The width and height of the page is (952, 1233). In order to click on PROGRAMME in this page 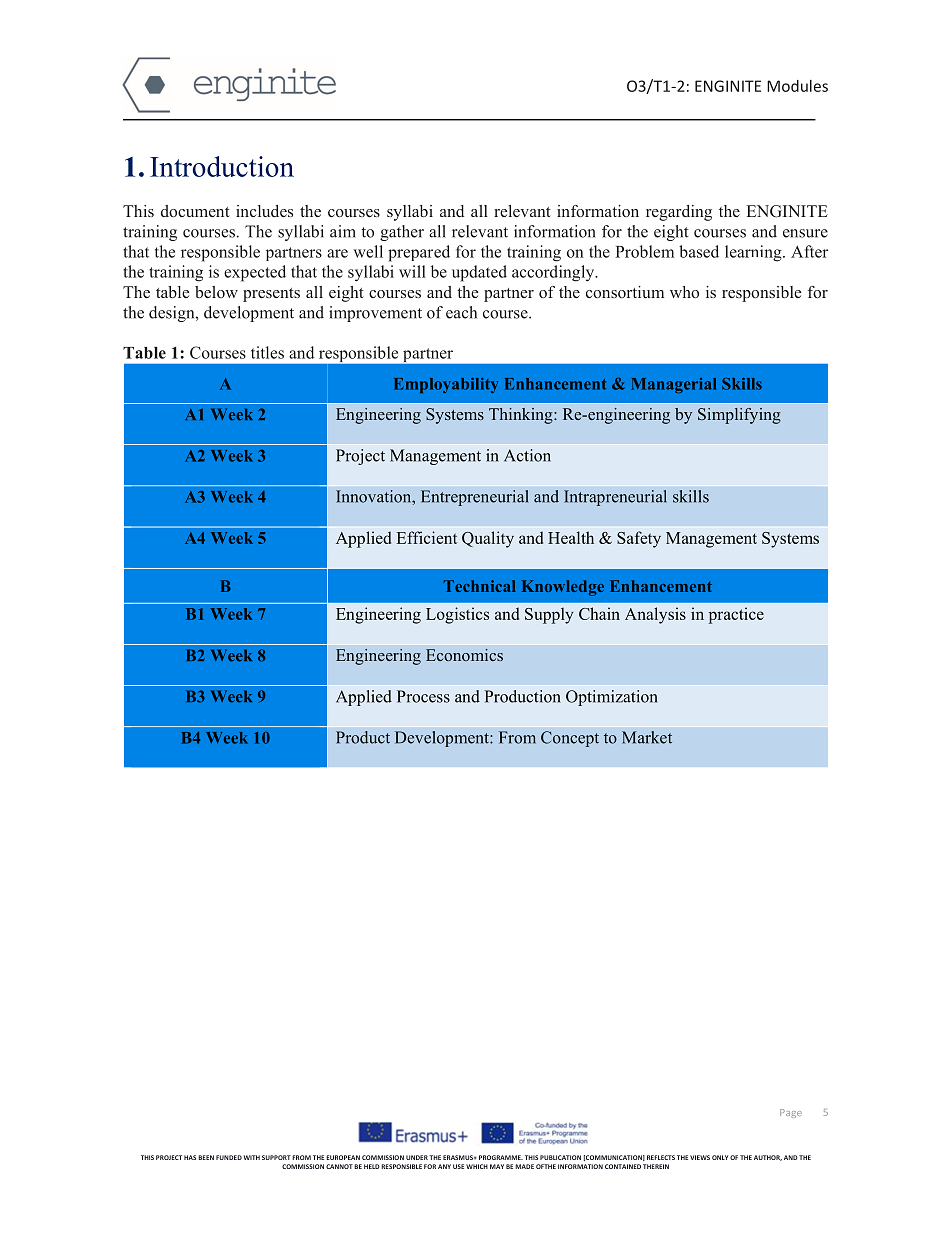, I will do `click(501, 1157)`.
